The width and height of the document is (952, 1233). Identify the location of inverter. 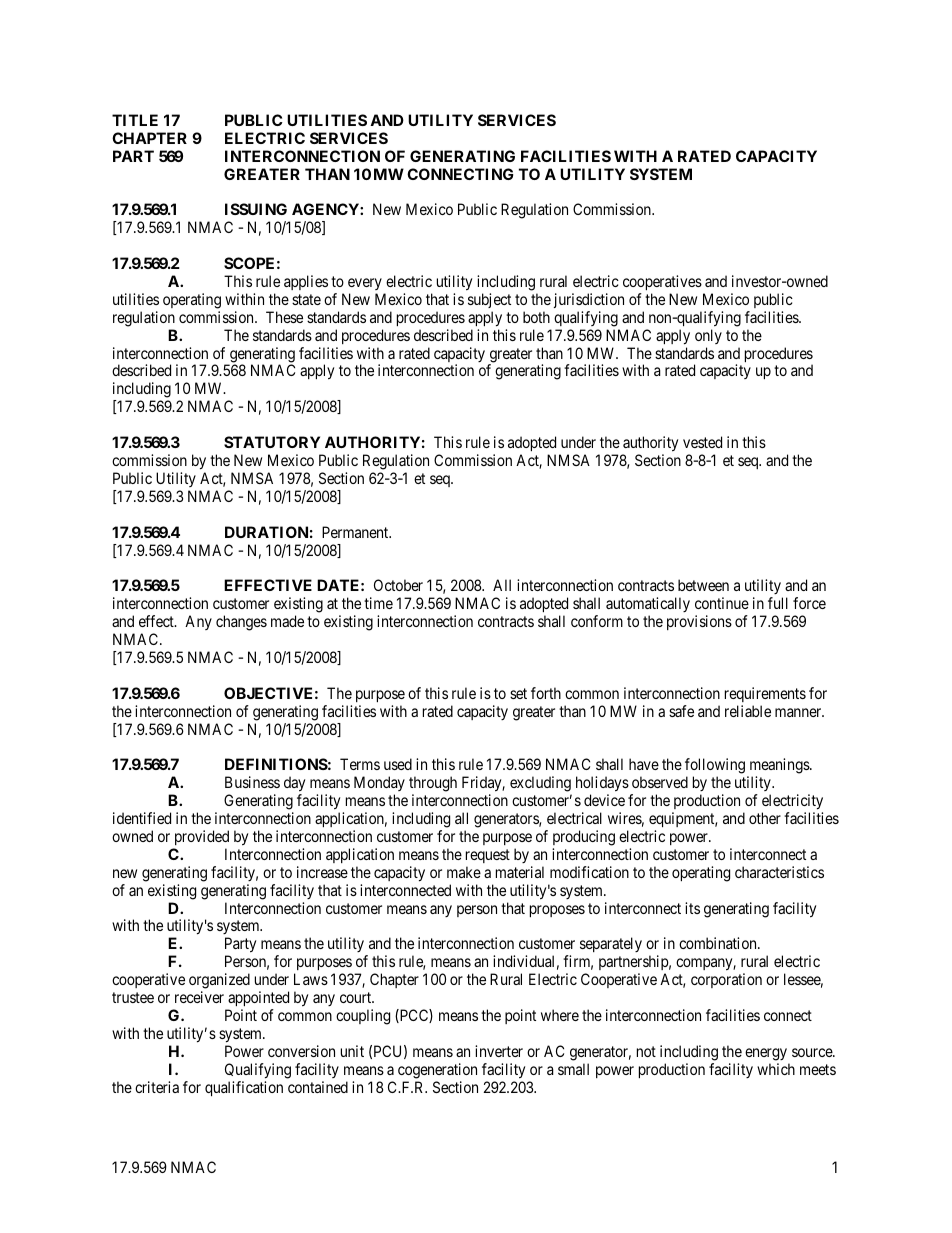
(499, 1051).
